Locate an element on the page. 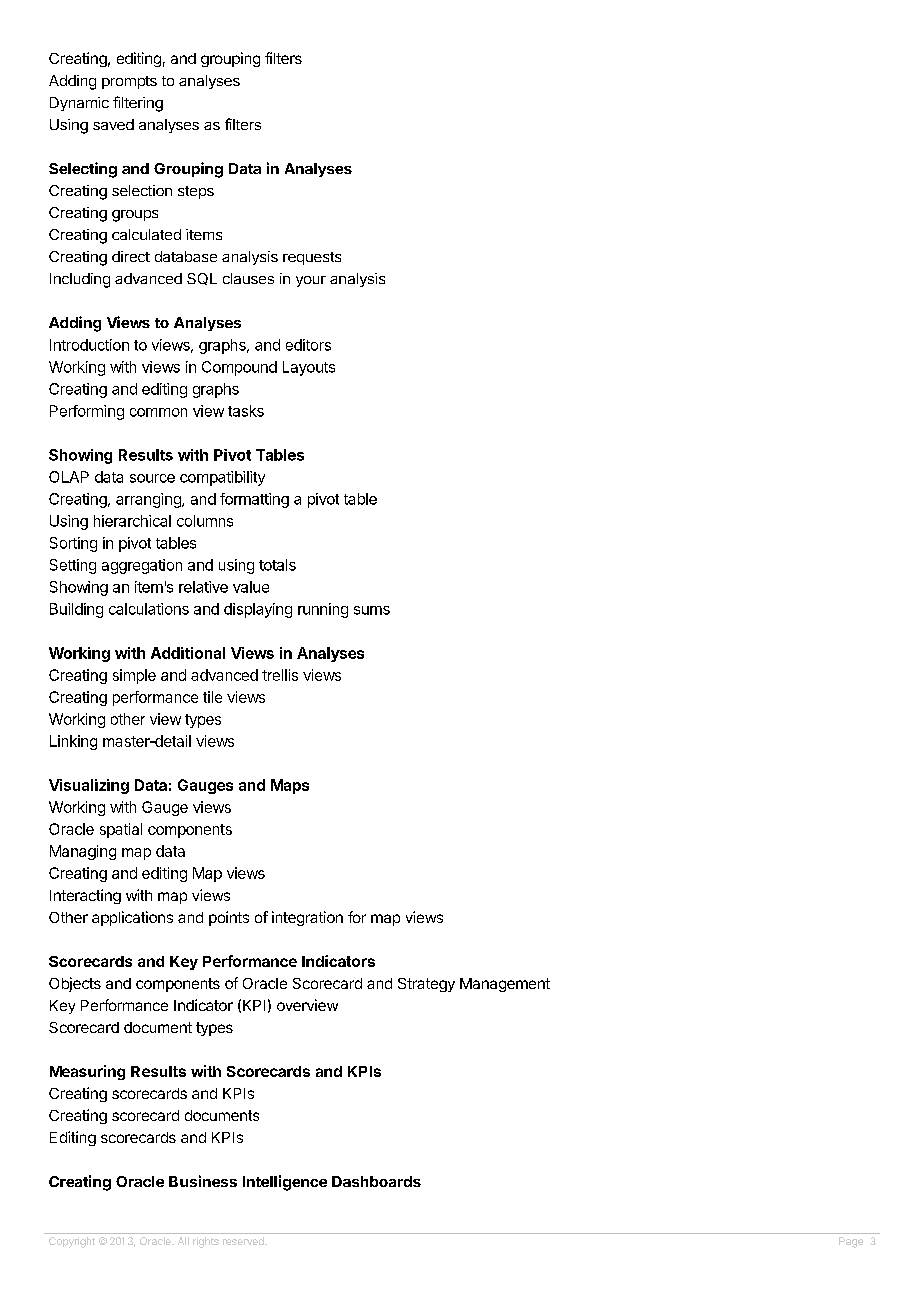 The image size is (924, 1308). editors is located at coordinates (308, 345).
